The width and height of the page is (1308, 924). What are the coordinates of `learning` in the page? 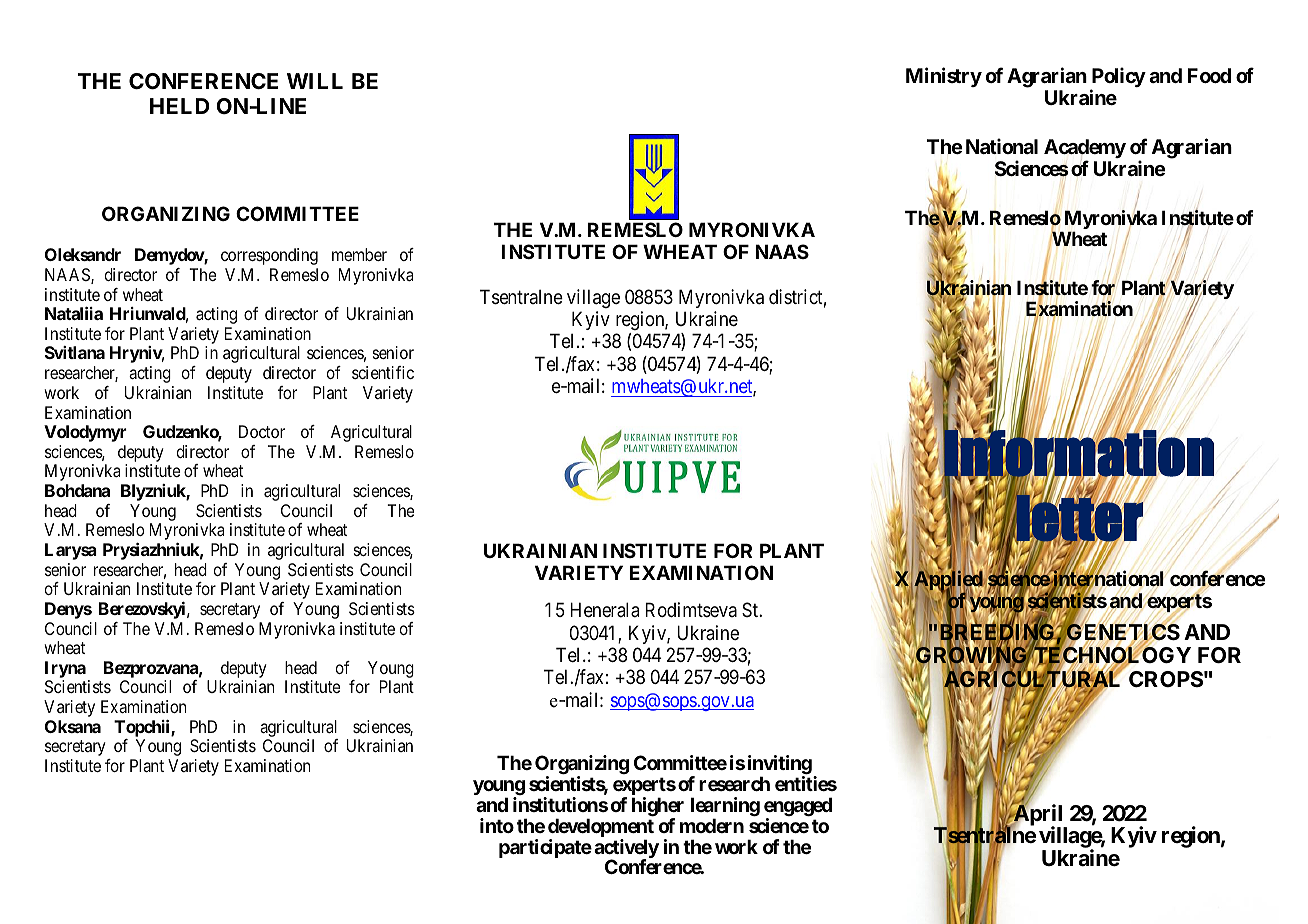 It's located at (725, 808).
